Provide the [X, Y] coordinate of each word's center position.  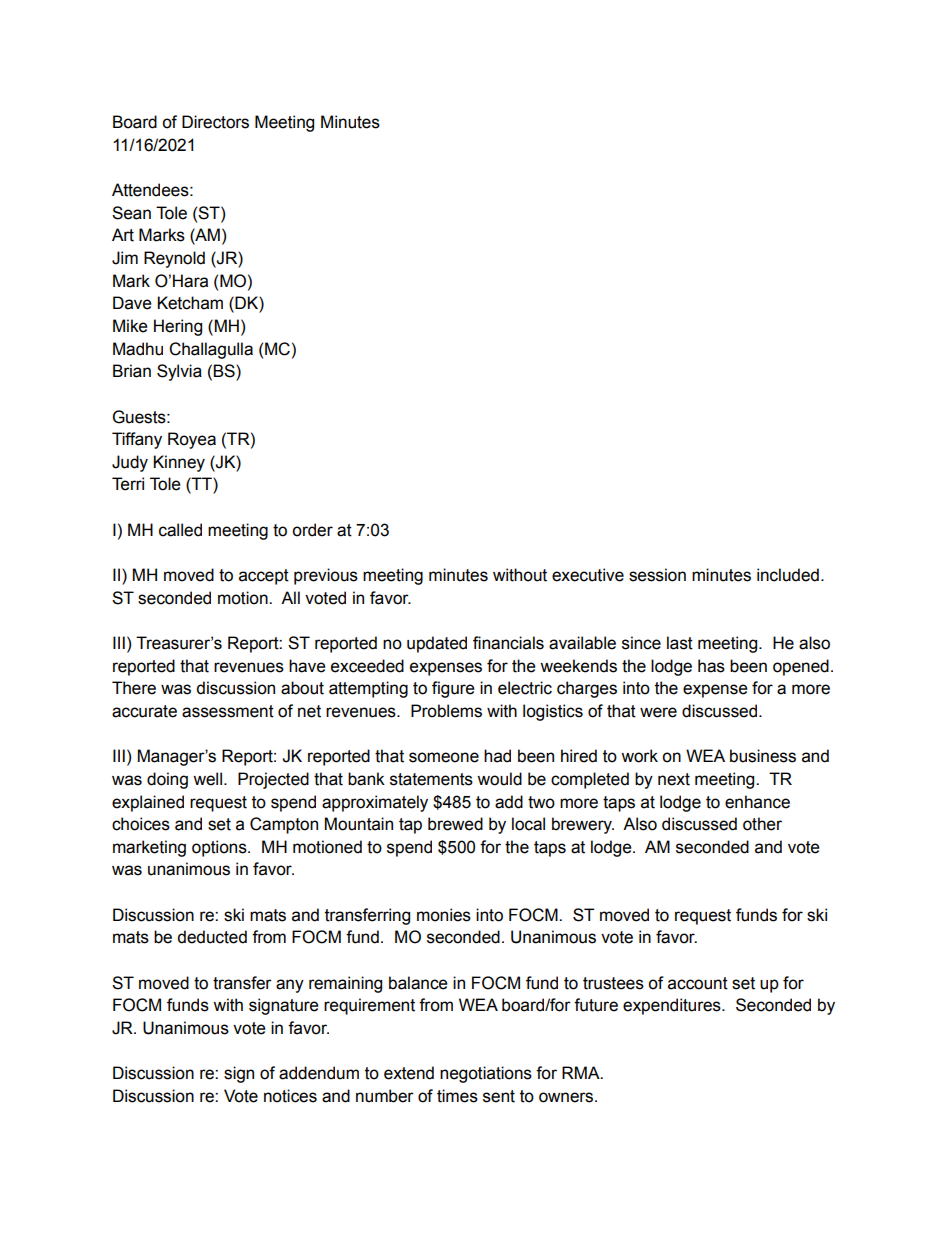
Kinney [179, 463]
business [763, 756]
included [788, 575]
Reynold [174, 259]
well [207, 779]
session [657, 575]
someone [444, 757]
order [312, 530]
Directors [215, 122]
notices [290, 1096]
